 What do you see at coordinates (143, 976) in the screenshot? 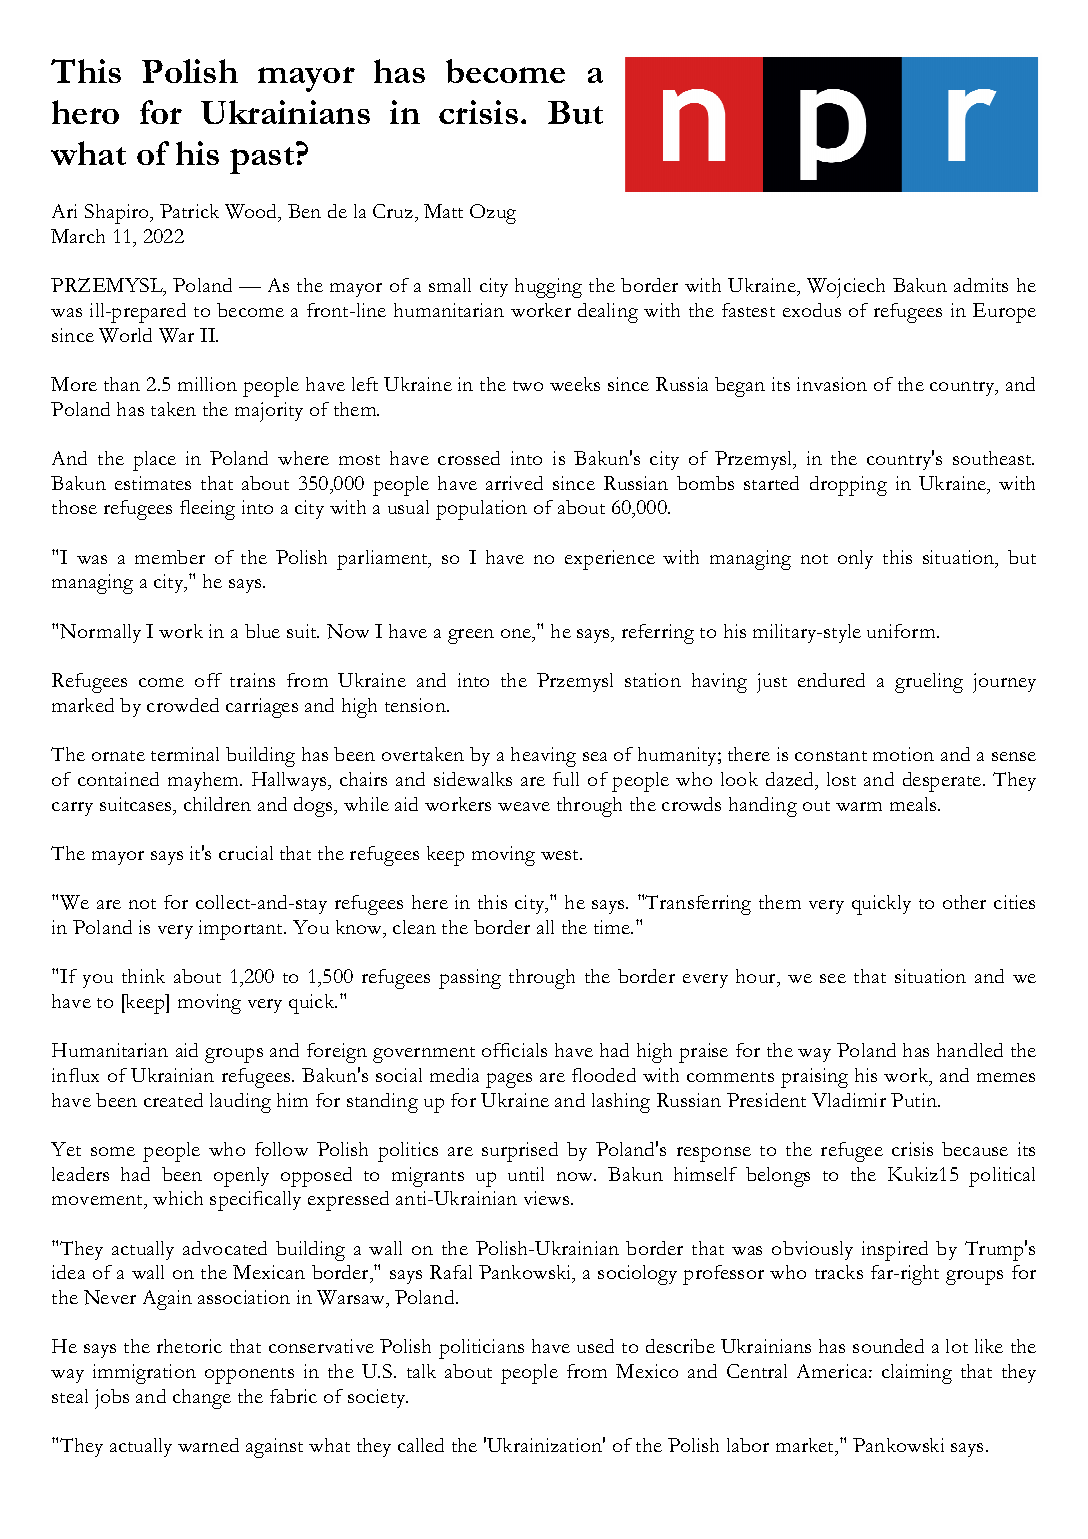
I see `think` at bounding box center [143, 976].
